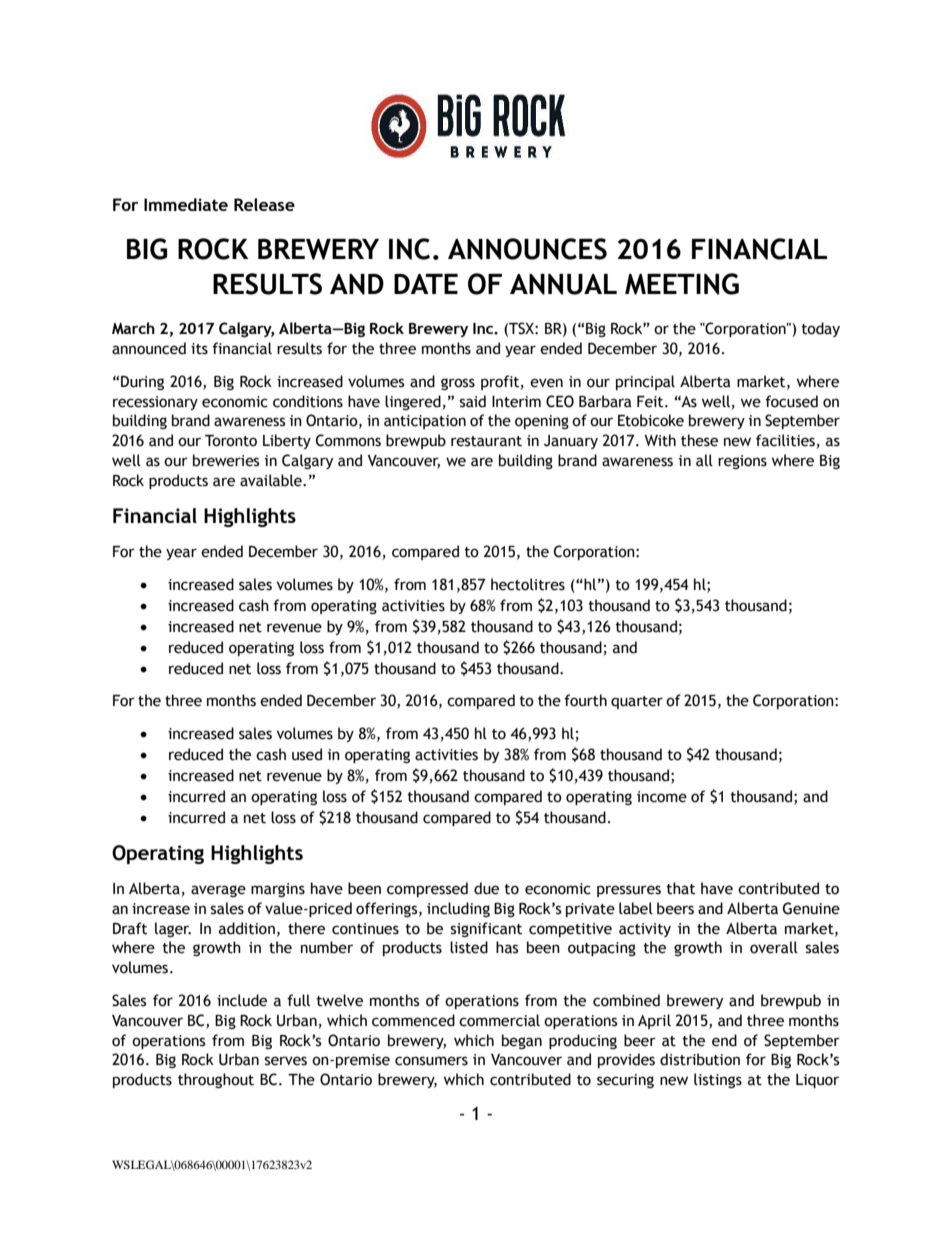 The image size is (952, 1233). I want to click on available, so click(272, 480).
